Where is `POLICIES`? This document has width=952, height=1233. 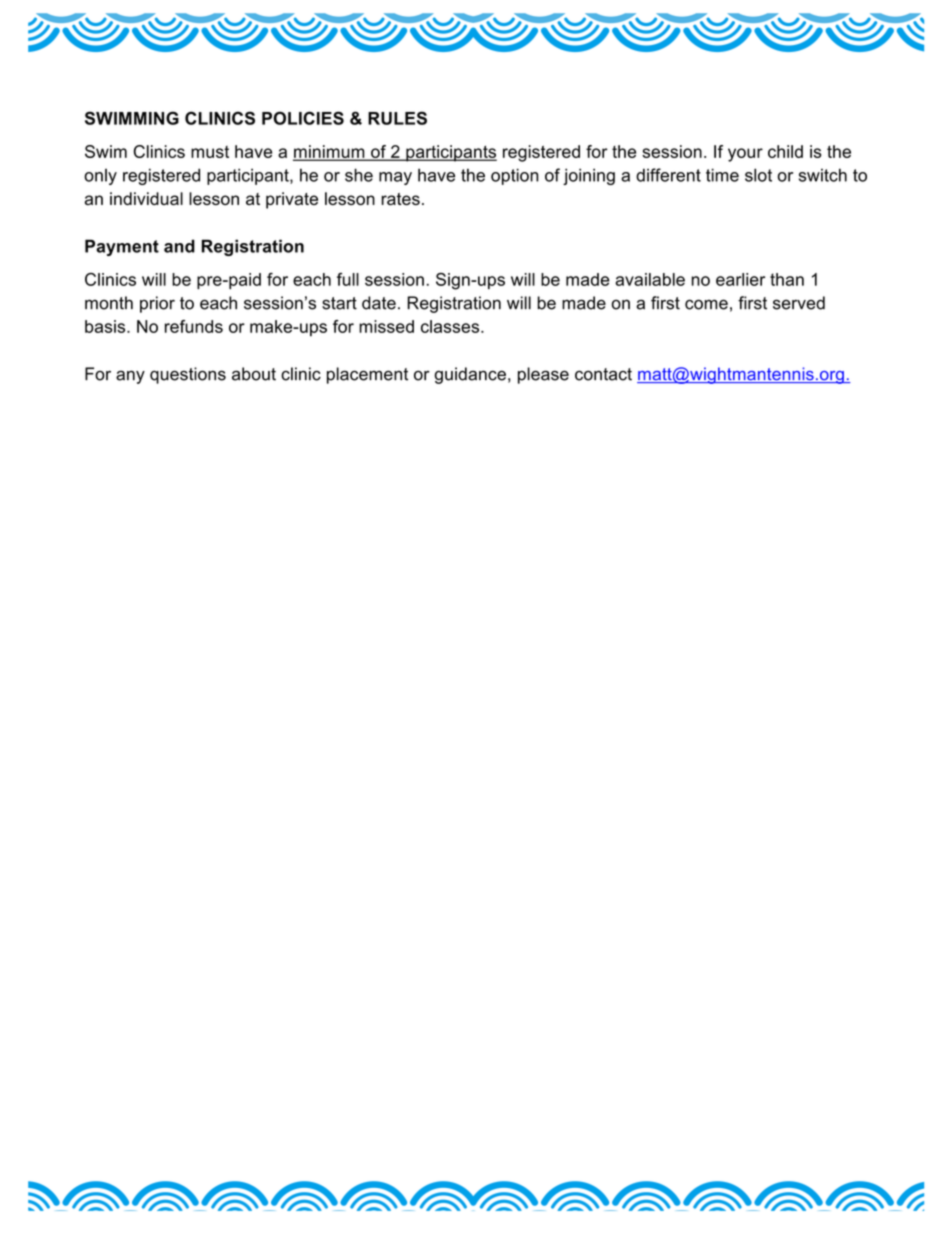
POLICIES is located at coordinates (303, 118).
